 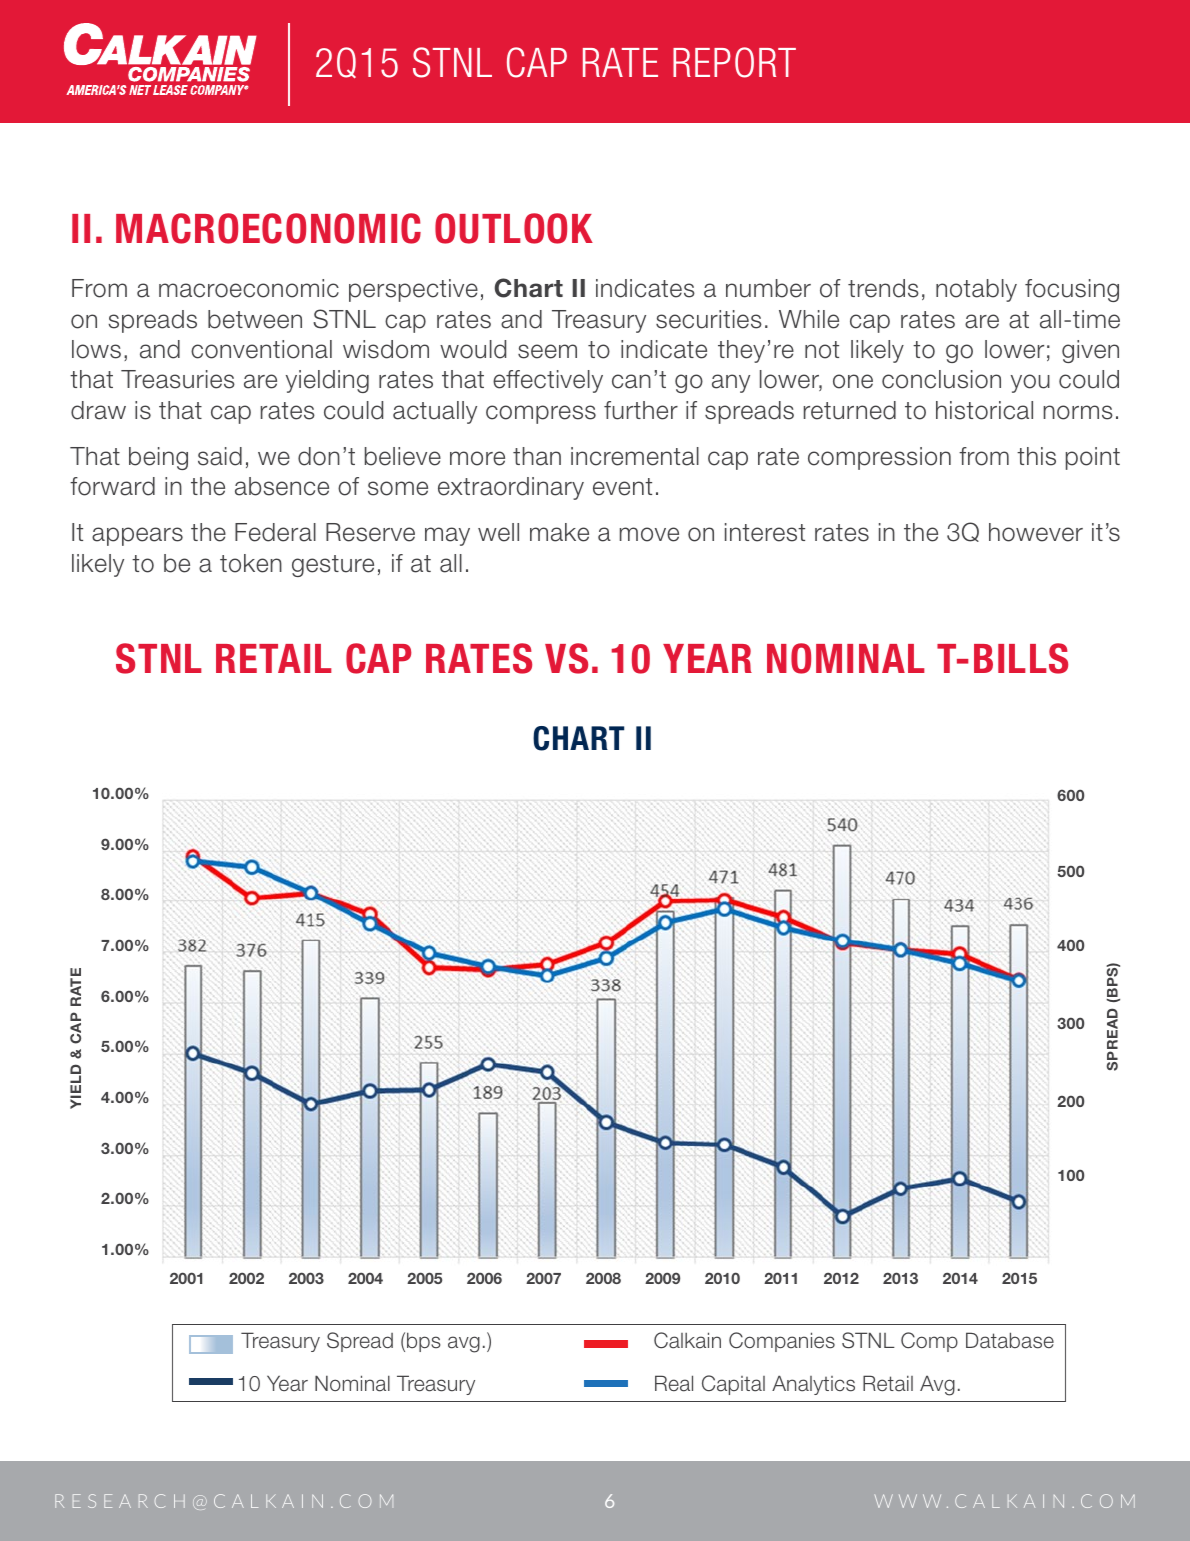 I want to click on Real, so click(x=674, y=1383).
